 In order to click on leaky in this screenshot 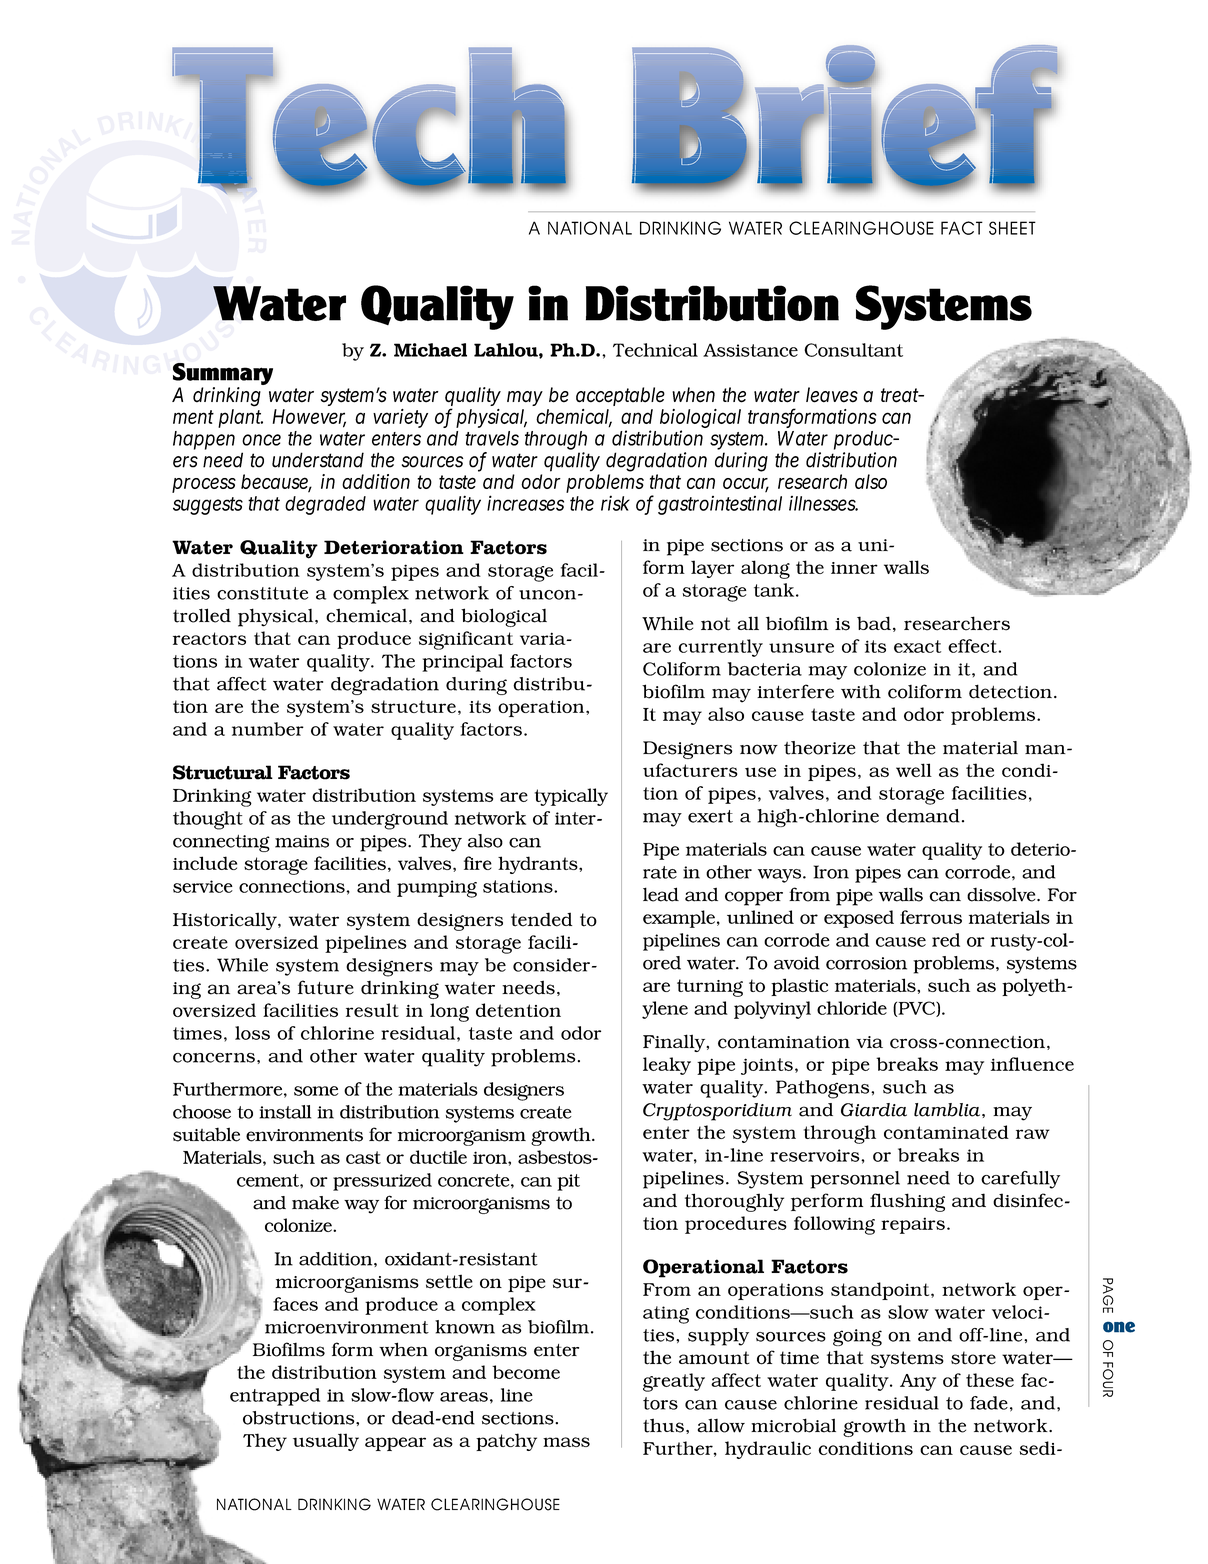, I will do `click(667, 1066)`.
